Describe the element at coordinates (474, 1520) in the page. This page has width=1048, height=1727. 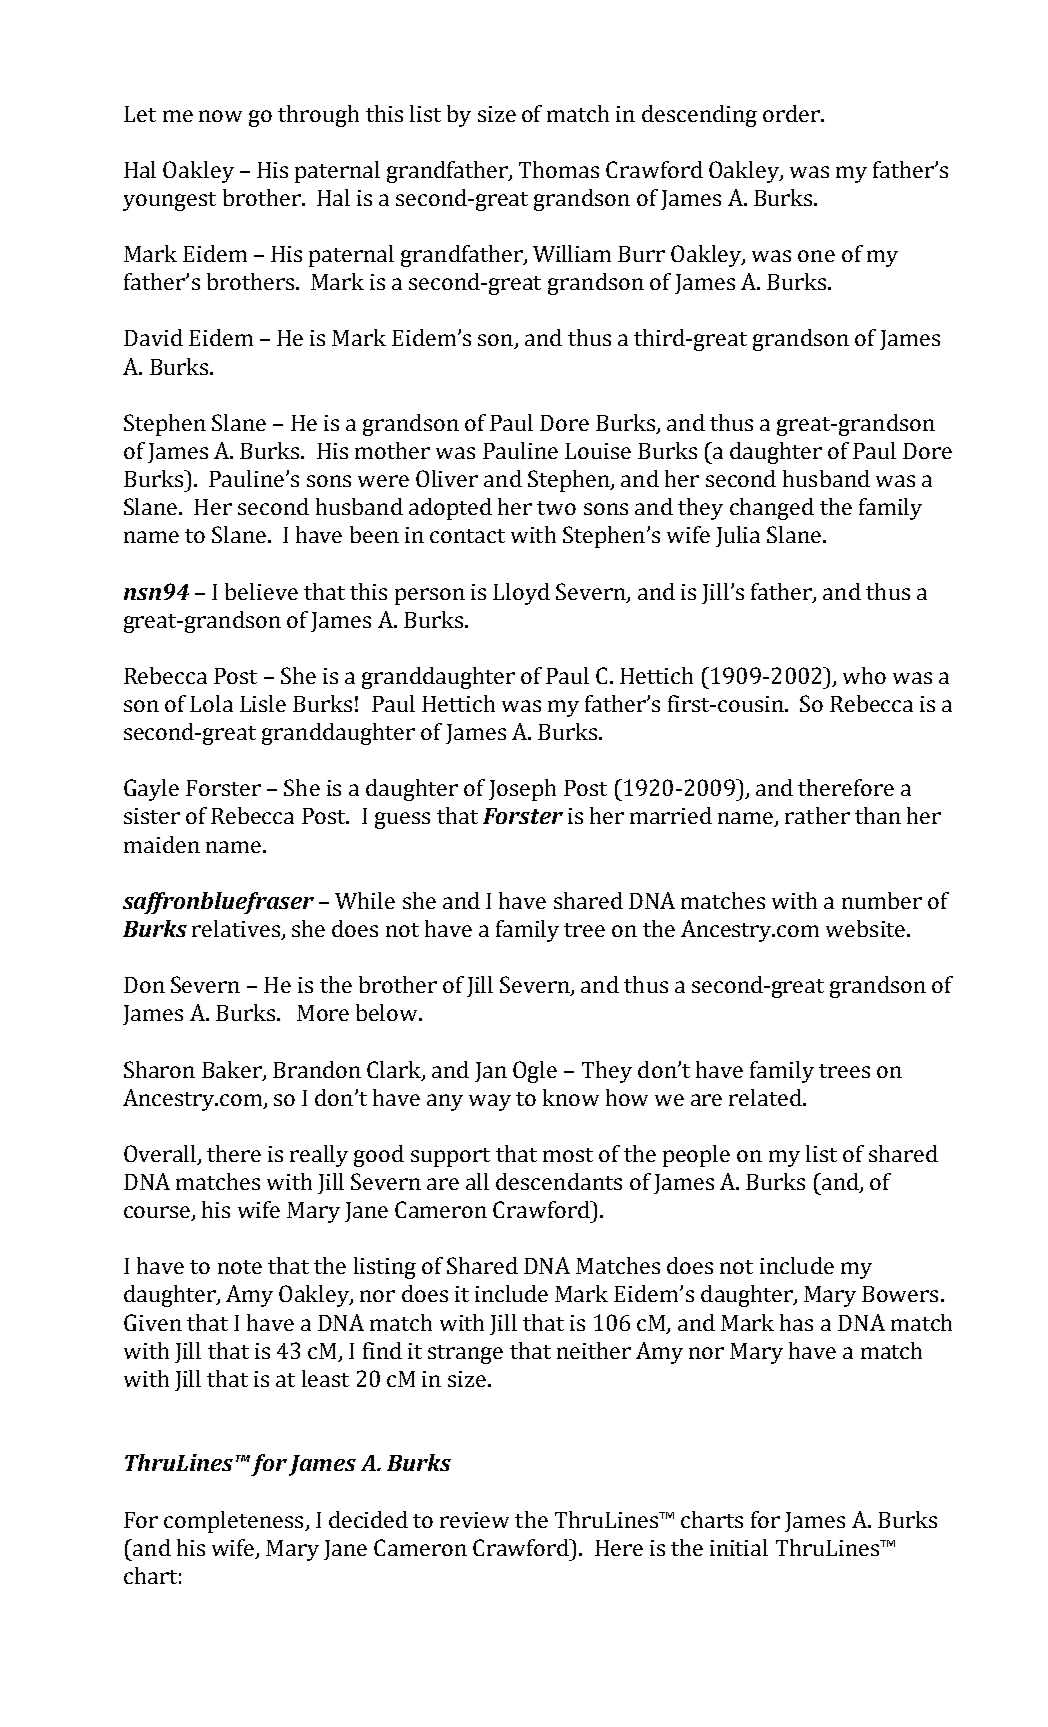
I see `review` at that location.
